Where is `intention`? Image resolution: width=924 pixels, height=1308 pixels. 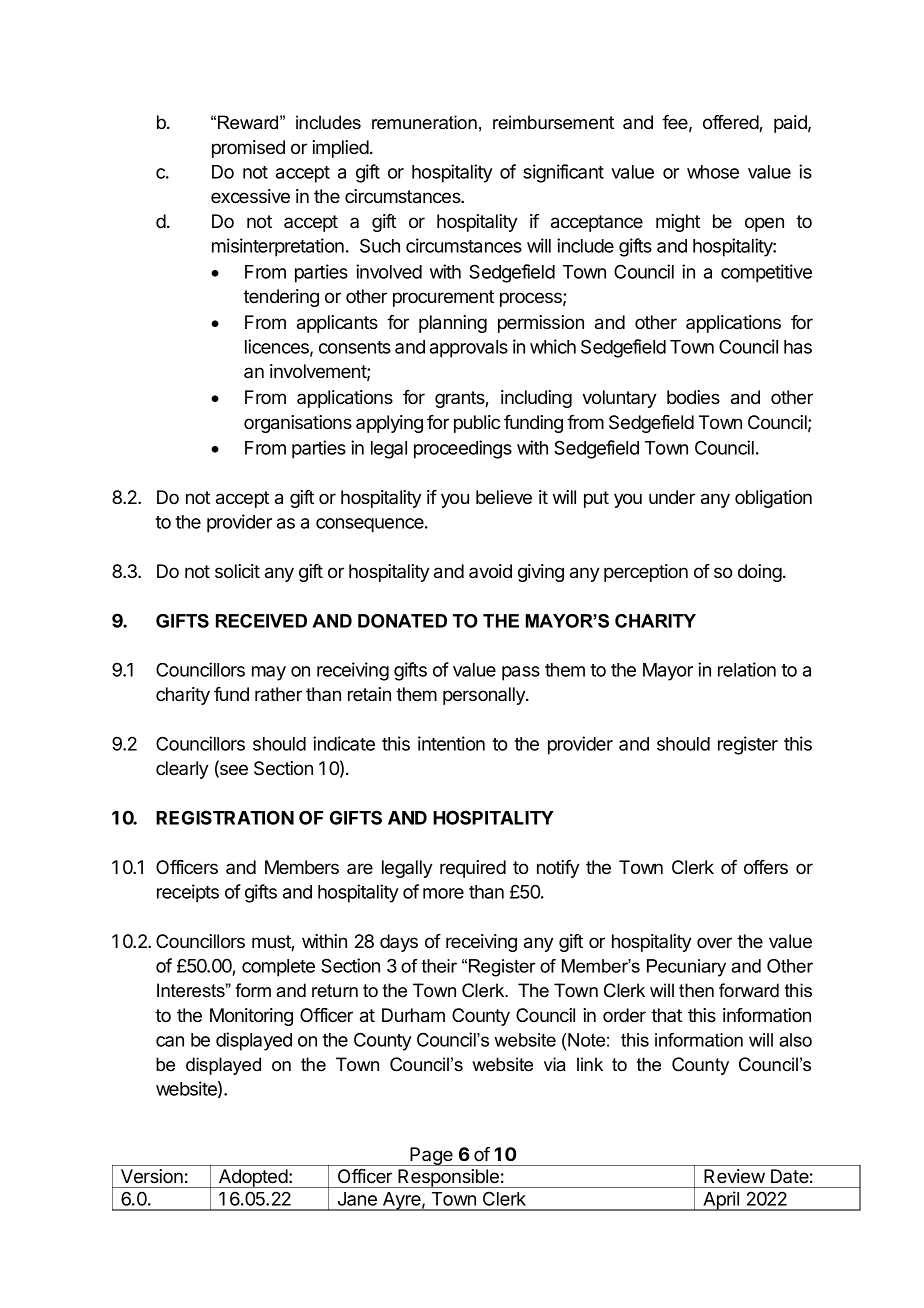 intention is located at coordinates (451, 743).
